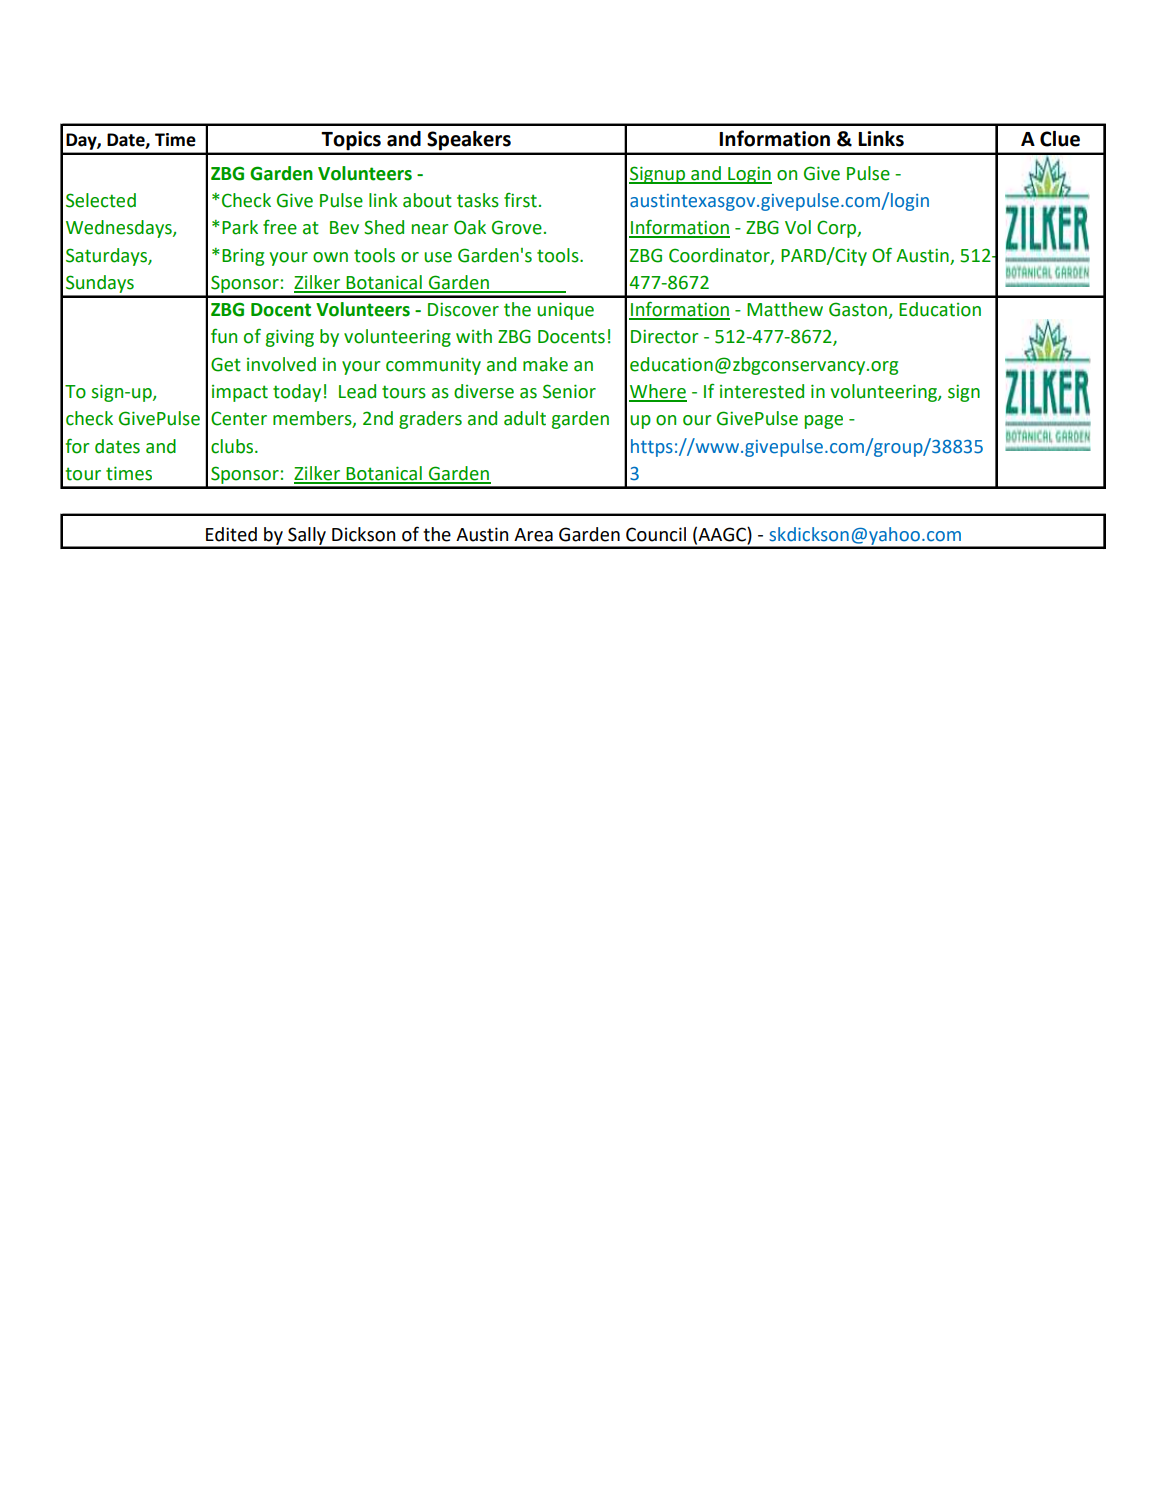  I want to click on Area, so click(533, 535).
